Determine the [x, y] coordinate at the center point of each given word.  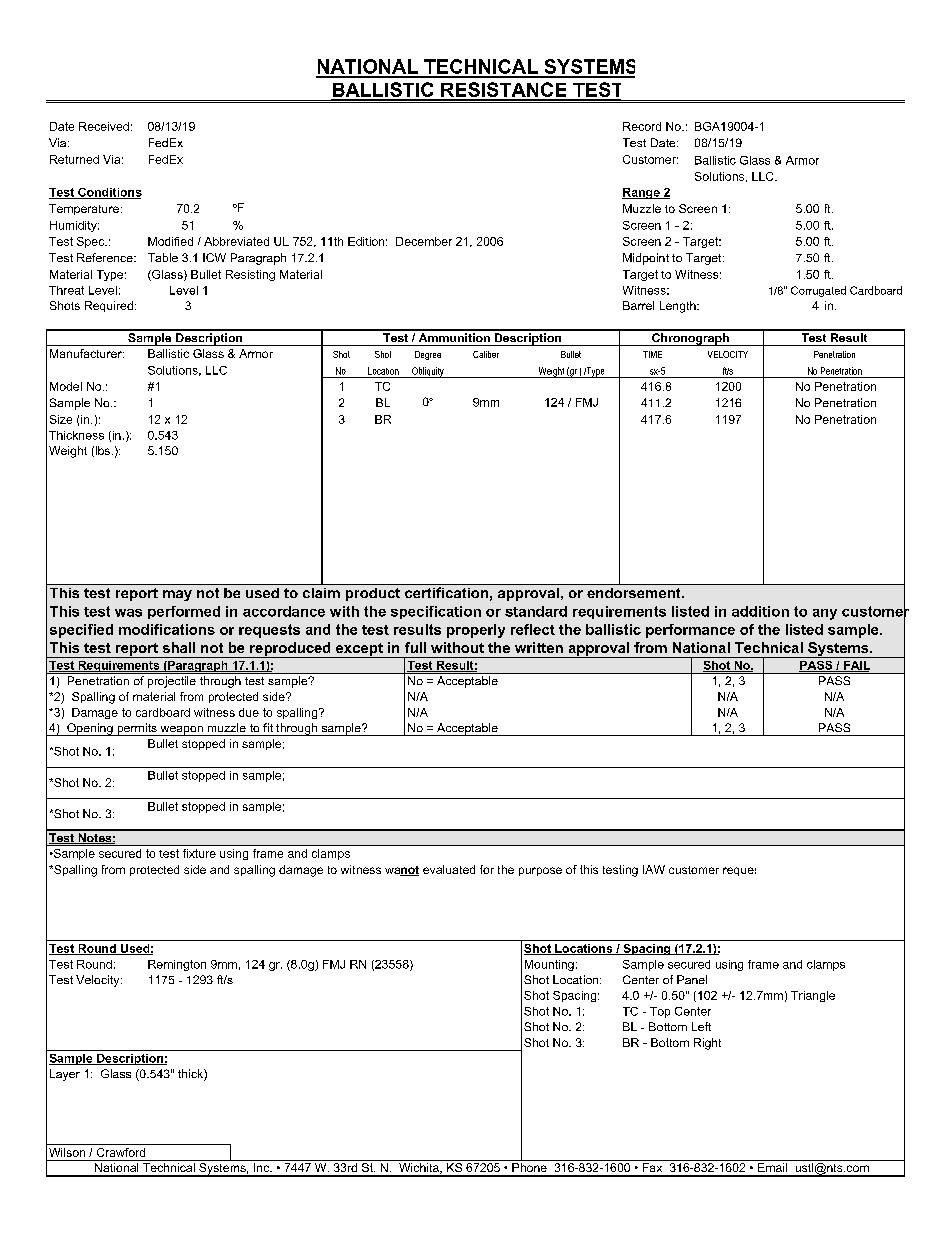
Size [61, 419]
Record [642, 126]
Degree [428, 355]
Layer [65, 1075]
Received [104, 126]
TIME [652, 354]
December [424, 241]
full [415, 647]
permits [137, 729]
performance [690, 631]
